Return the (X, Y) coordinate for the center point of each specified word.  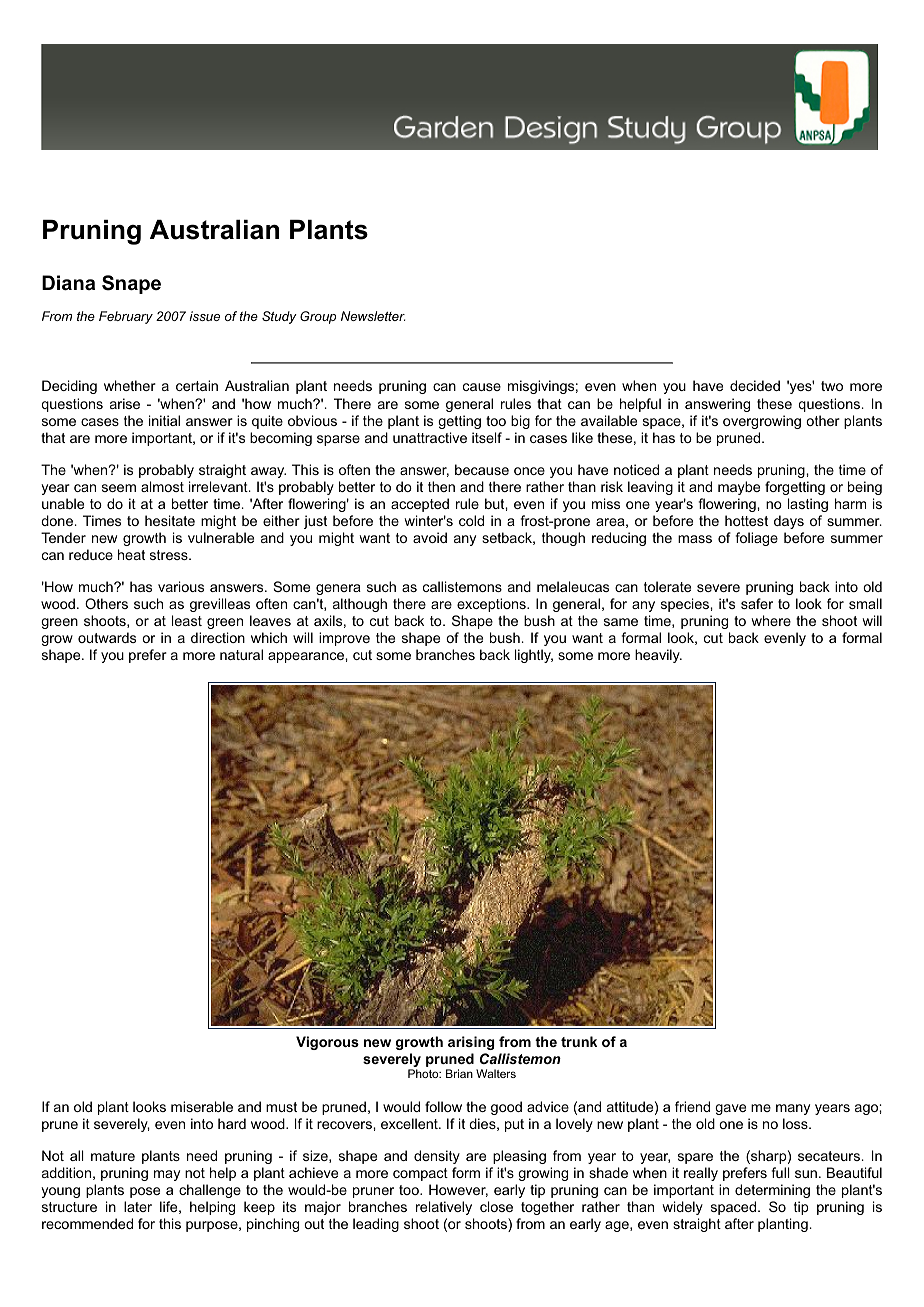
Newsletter (373, 316)
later (138, 1206)
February (126, 317)
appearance (307, 657)
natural (241, 654)
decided (755, 385)
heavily (658, 656)
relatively (444, 1208)
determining (772, 1191)
